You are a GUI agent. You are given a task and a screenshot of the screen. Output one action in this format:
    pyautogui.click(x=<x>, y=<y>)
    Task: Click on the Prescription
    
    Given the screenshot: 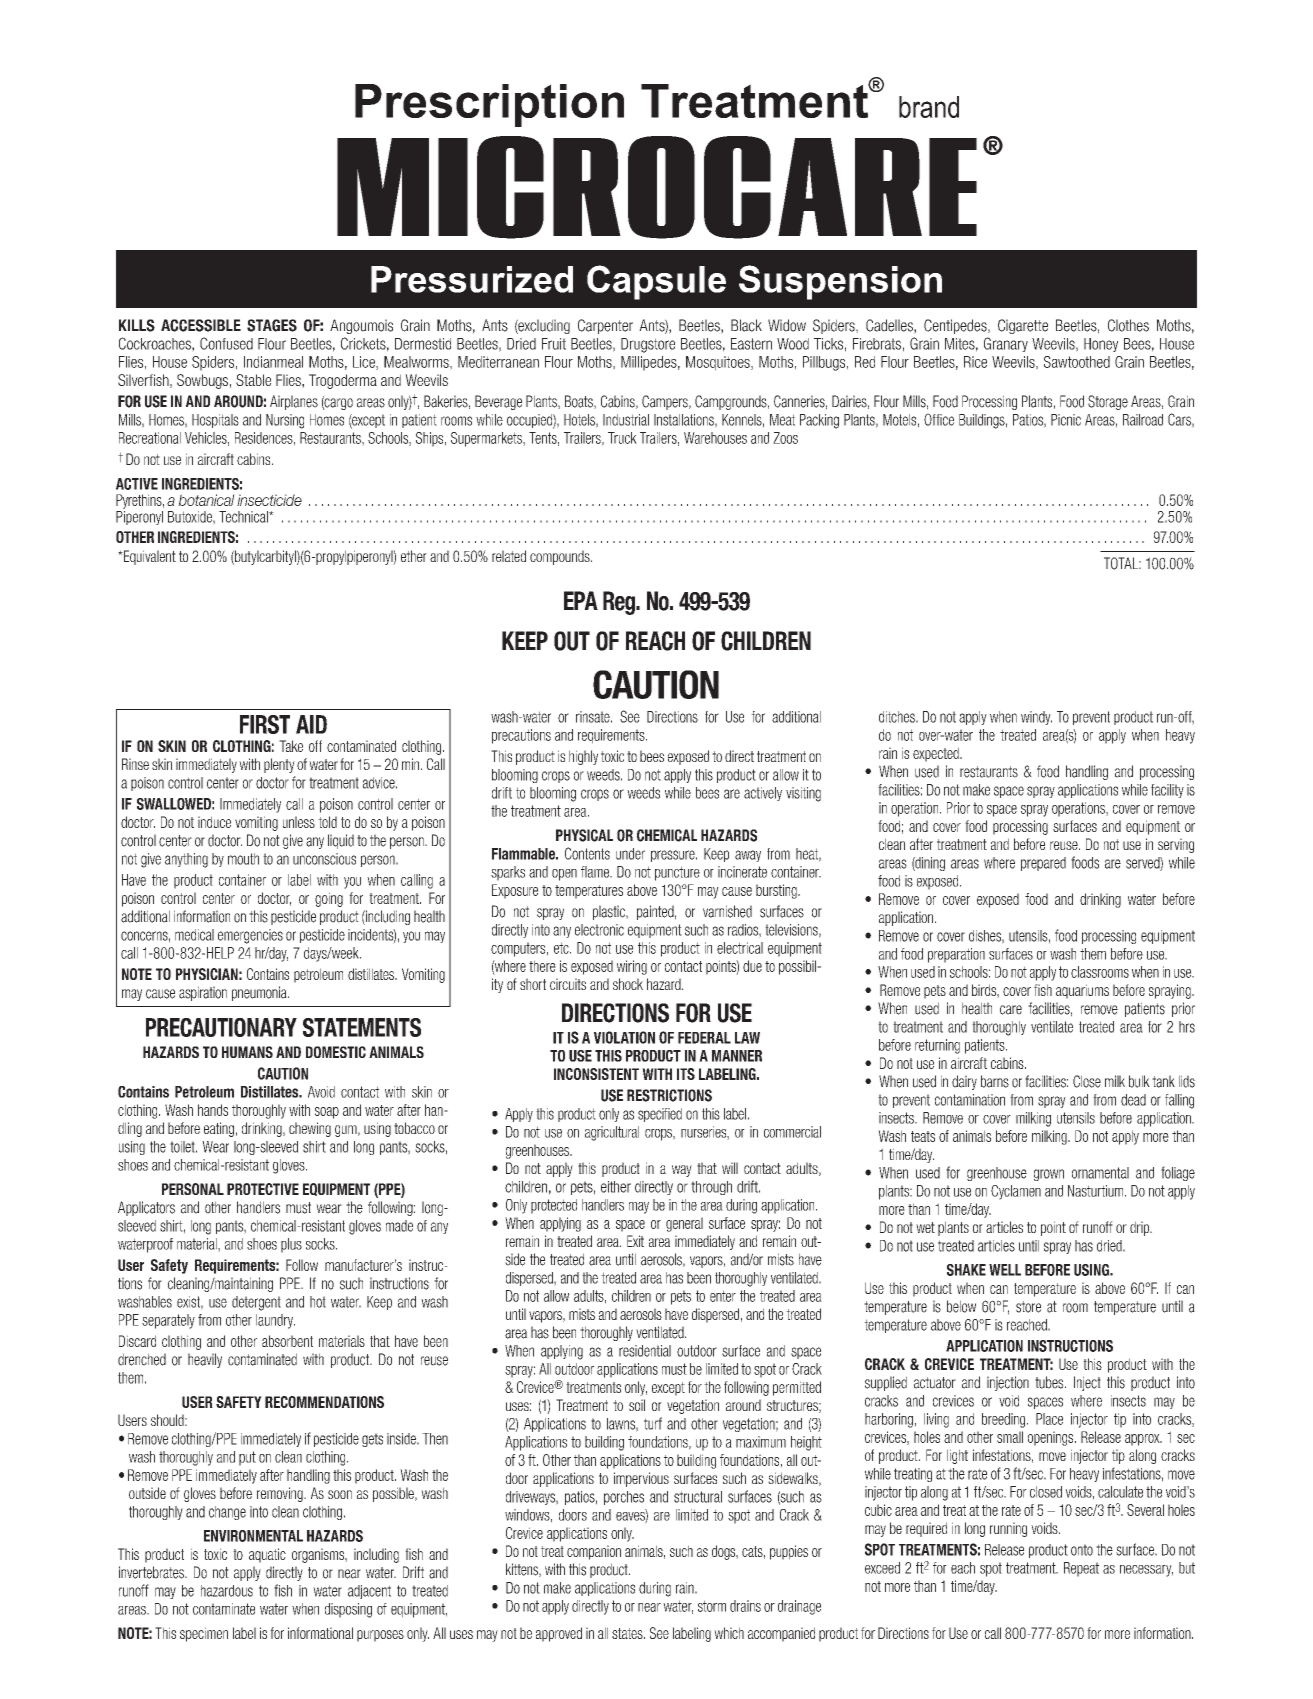 What is the action you would take?
    pyautogui.click(x=489, y=105)
